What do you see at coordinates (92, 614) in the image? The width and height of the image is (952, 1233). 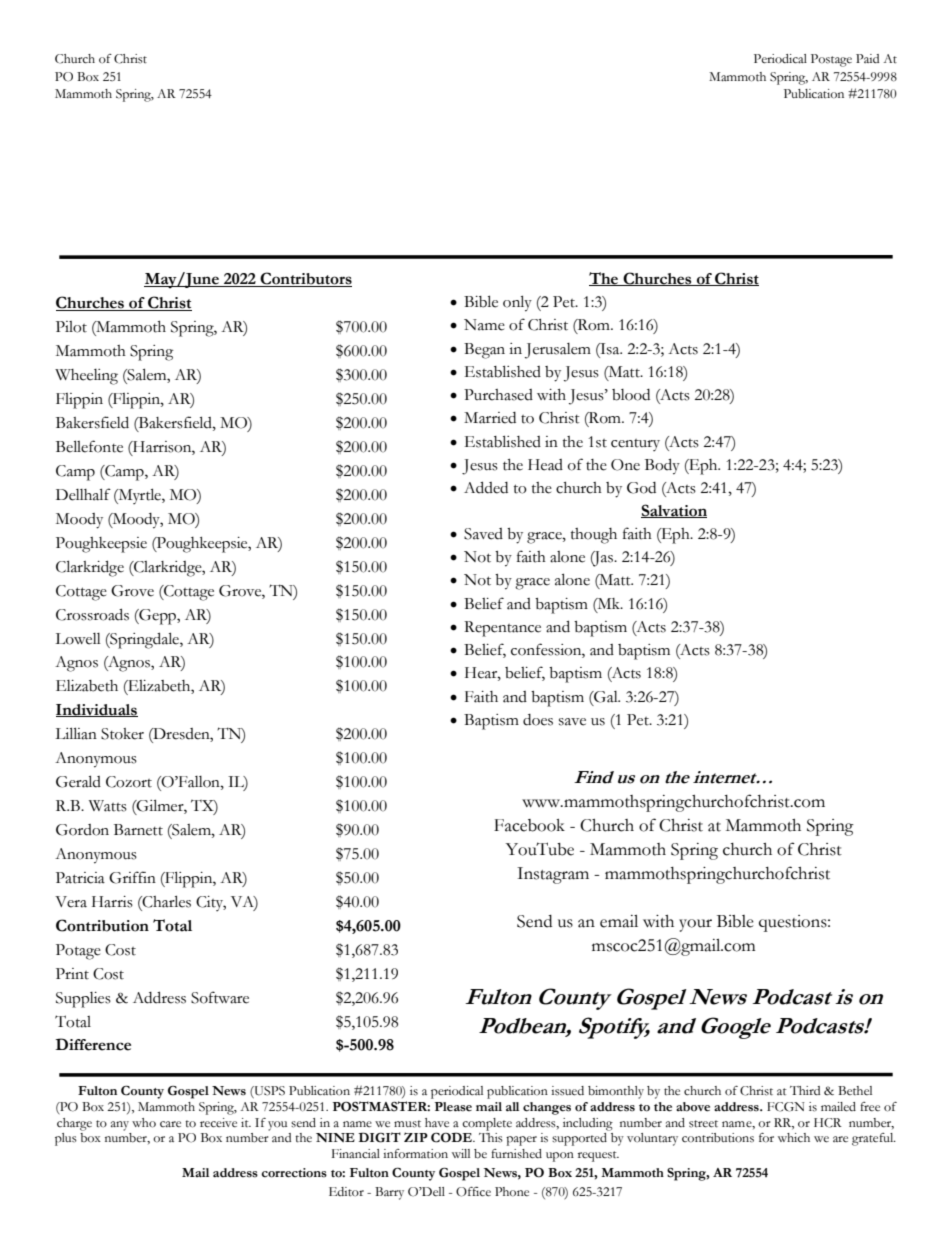 I see `Crossroads` at bounding box center [92, 614].
